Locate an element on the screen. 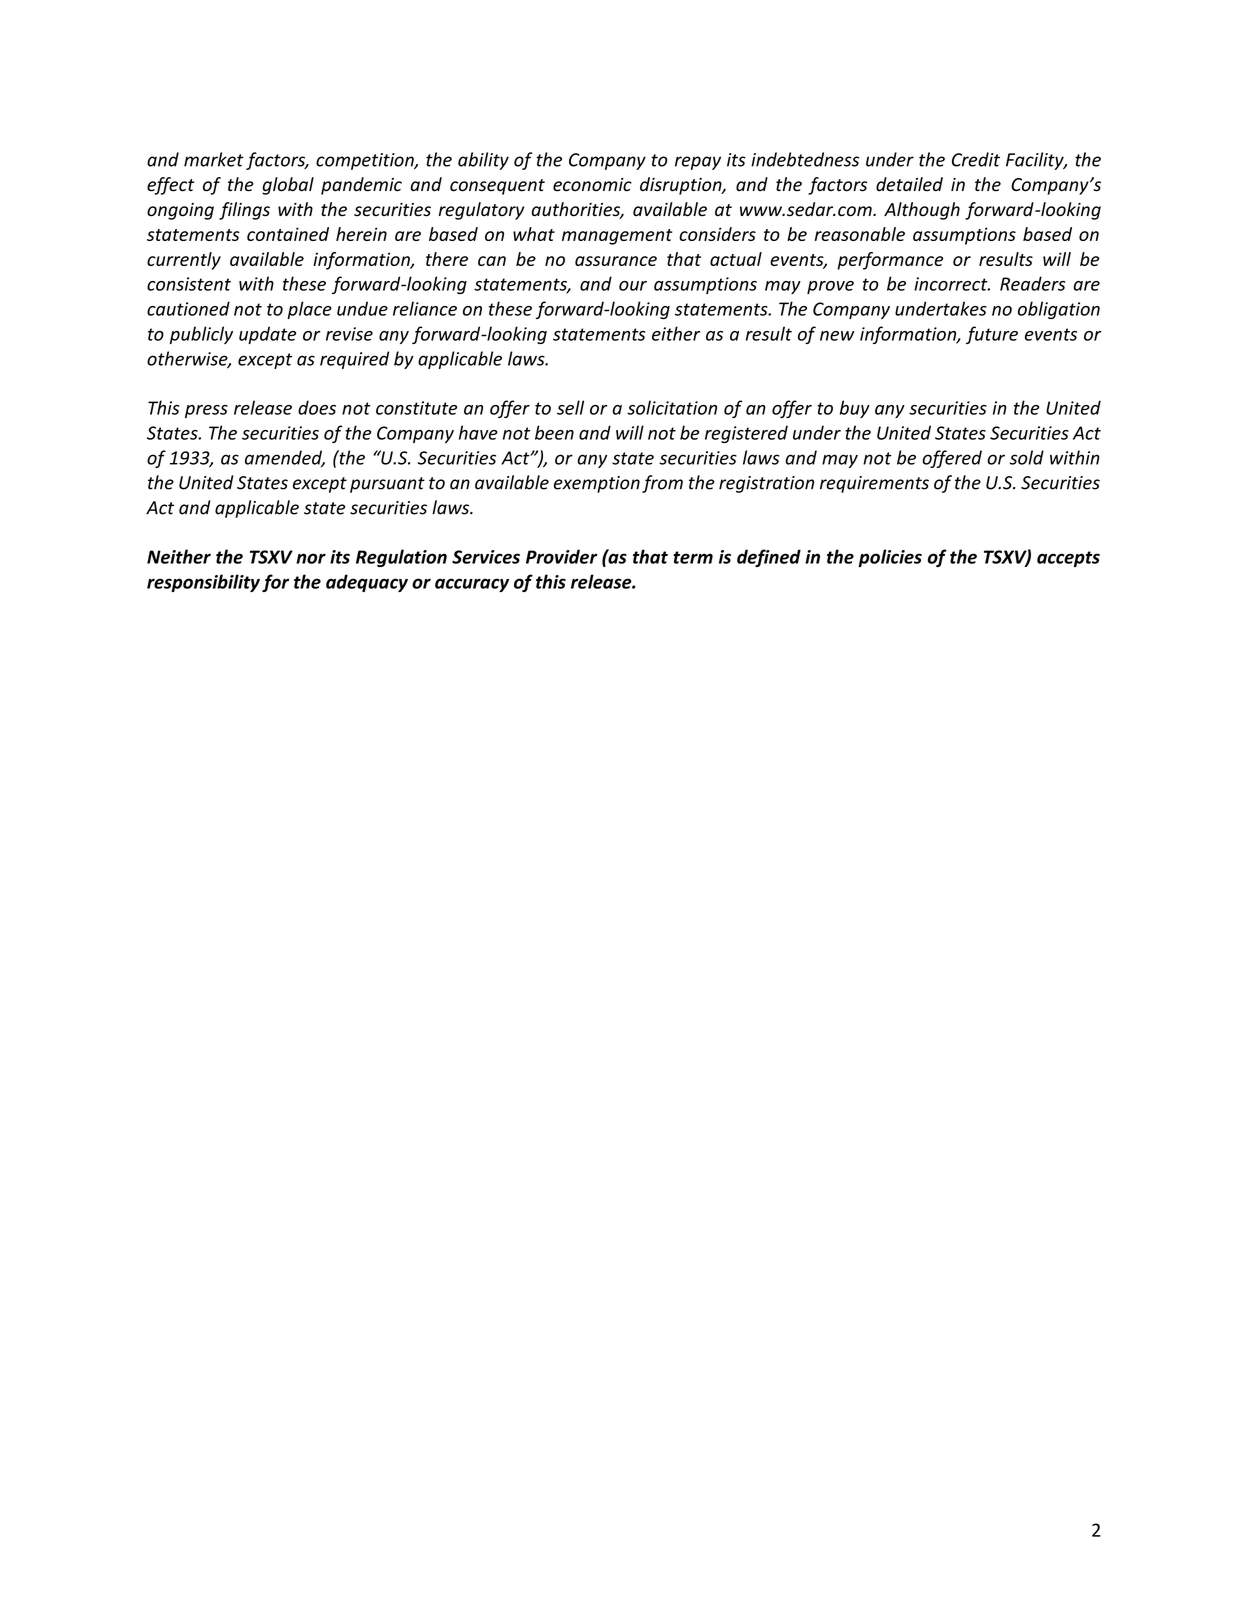  press is located at coordinates (206, 411).
